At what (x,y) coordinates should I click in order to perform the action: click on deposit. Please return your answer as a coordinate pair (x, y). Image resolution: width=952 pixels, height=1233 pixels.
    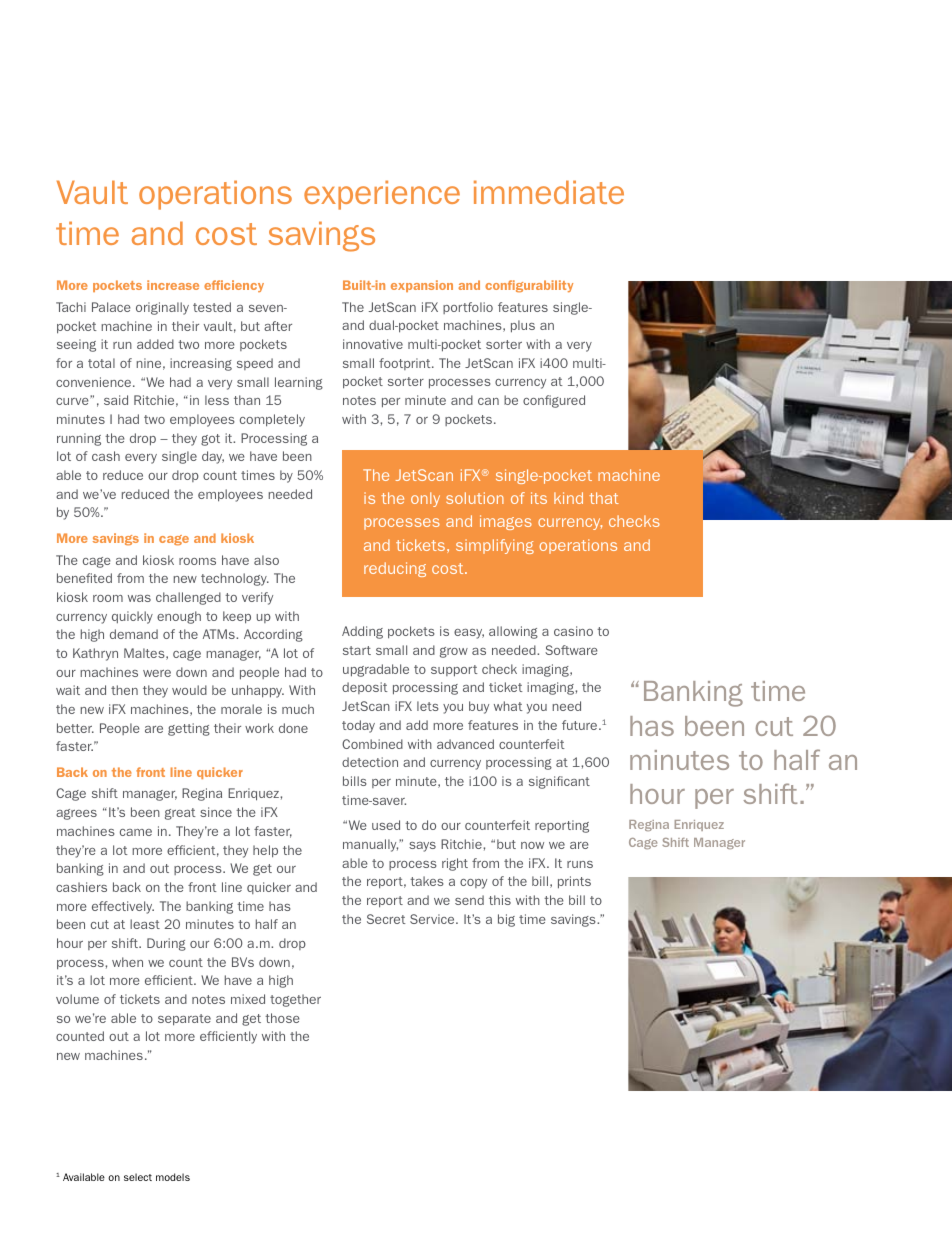
    Looking at the image, I should click on (365, 688).
